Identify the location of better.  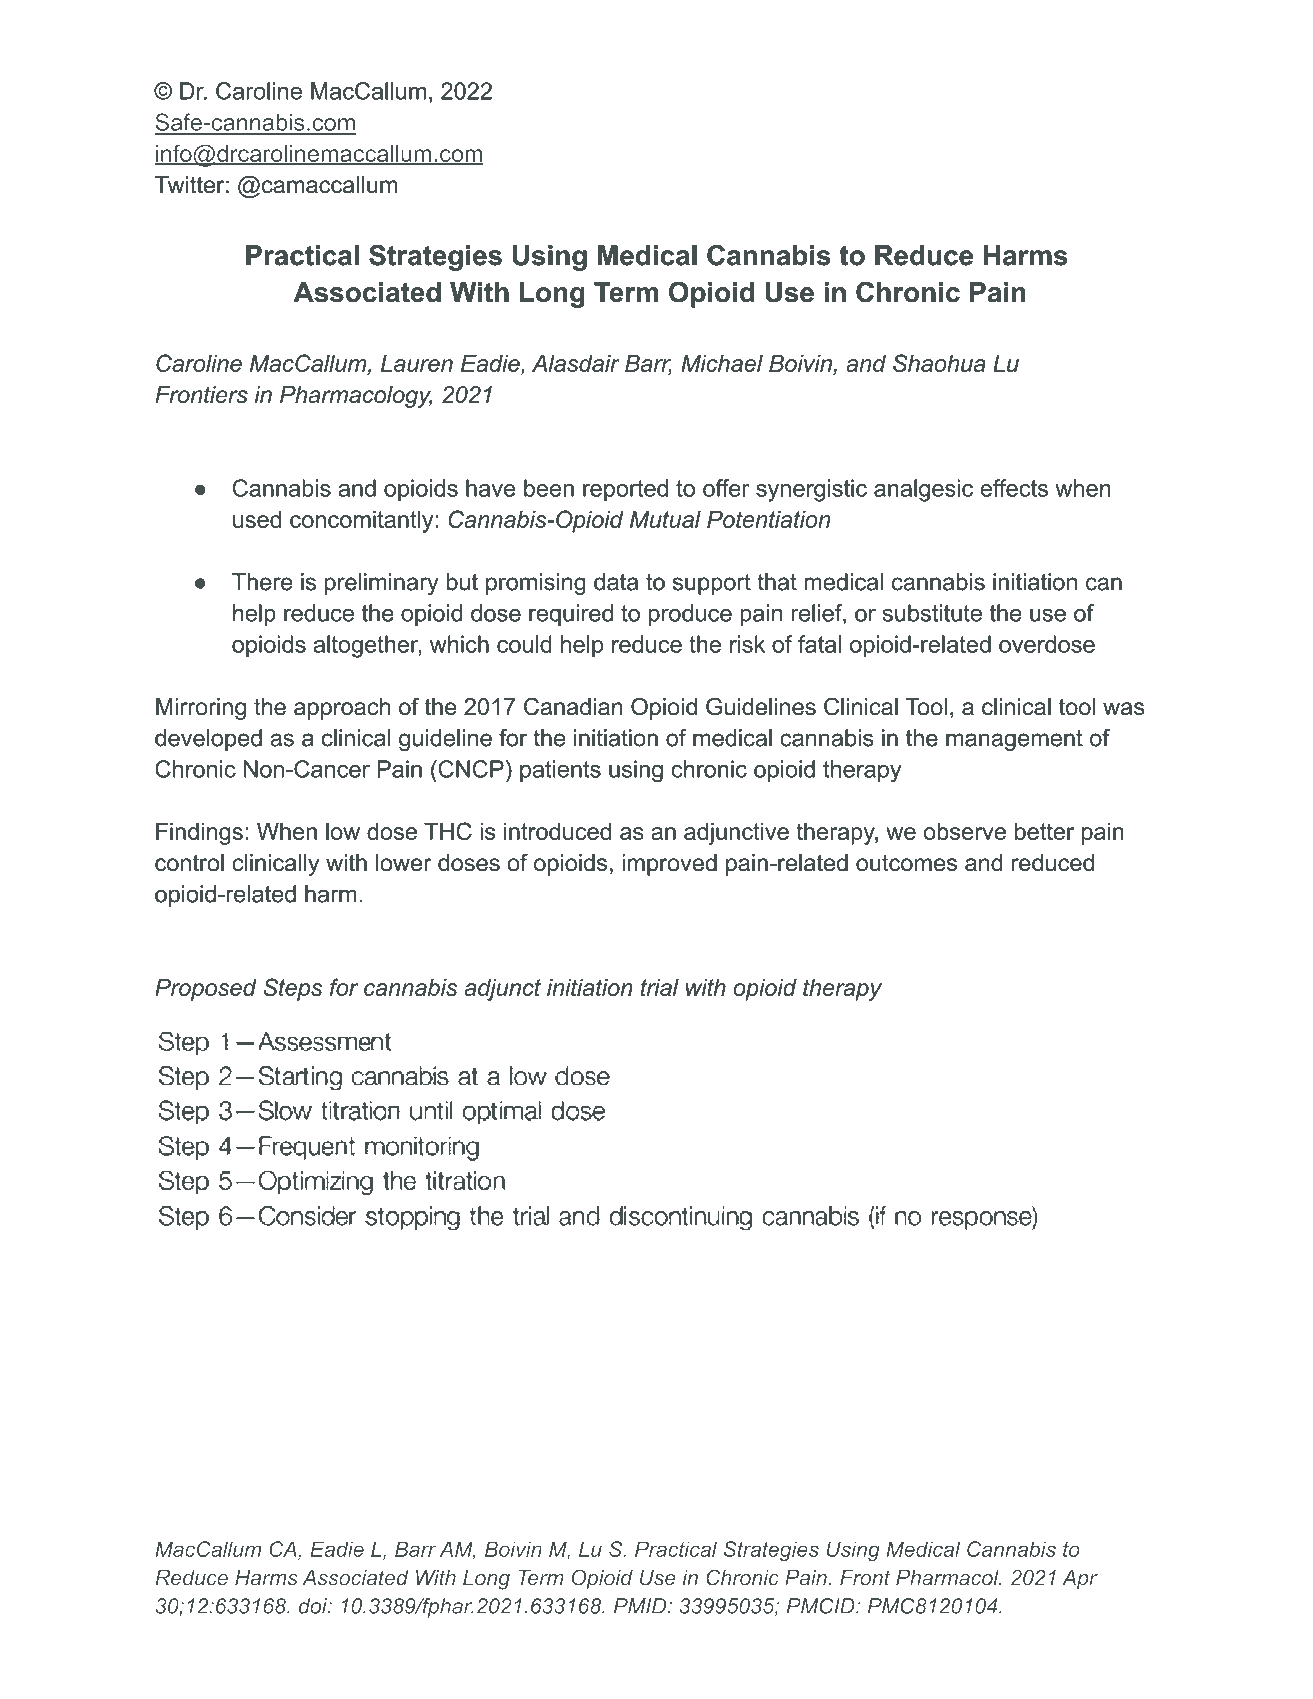
(1044, 831).
